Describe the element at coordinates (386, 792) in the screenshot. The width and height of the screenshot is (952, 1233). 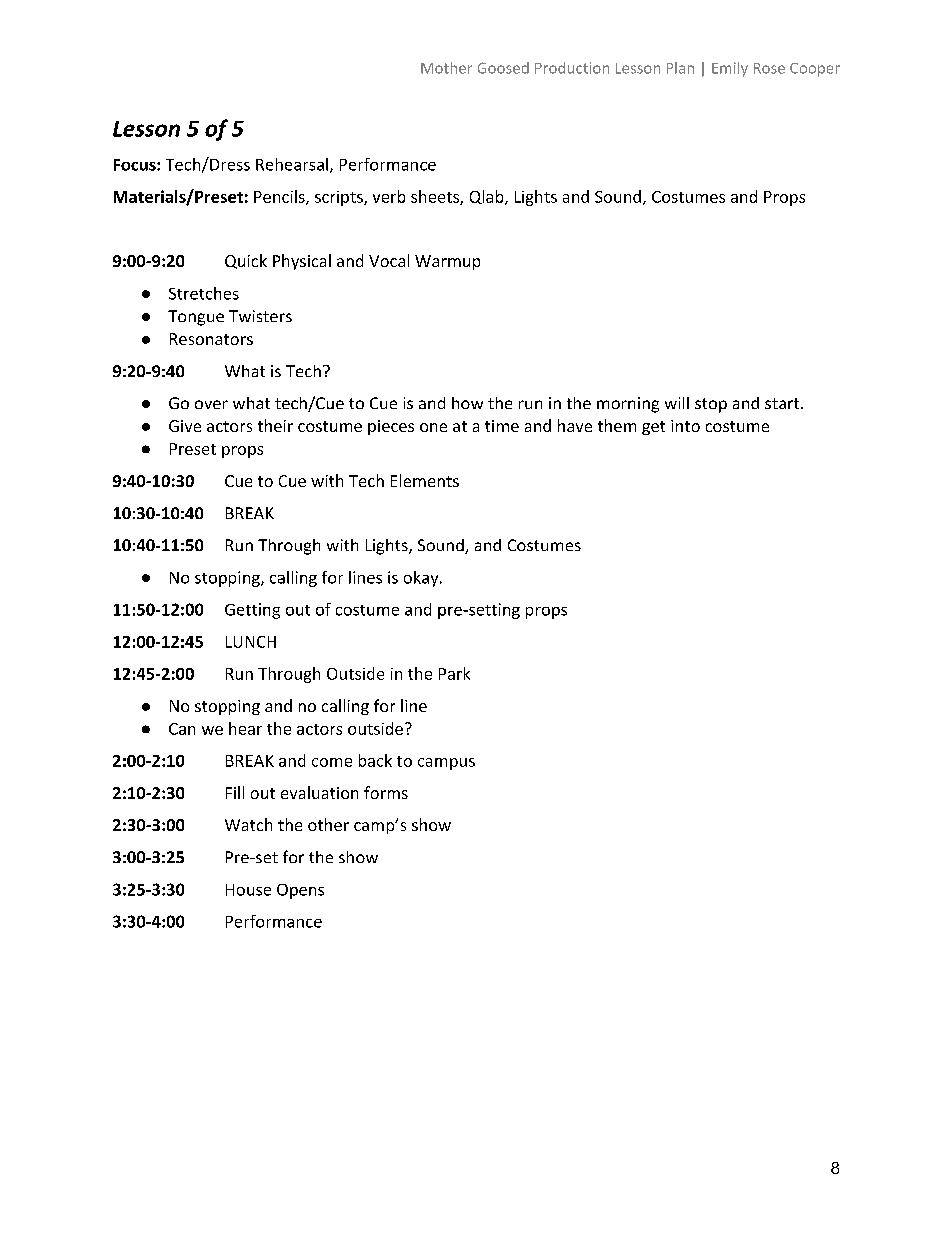
I see `forms` at that location.
